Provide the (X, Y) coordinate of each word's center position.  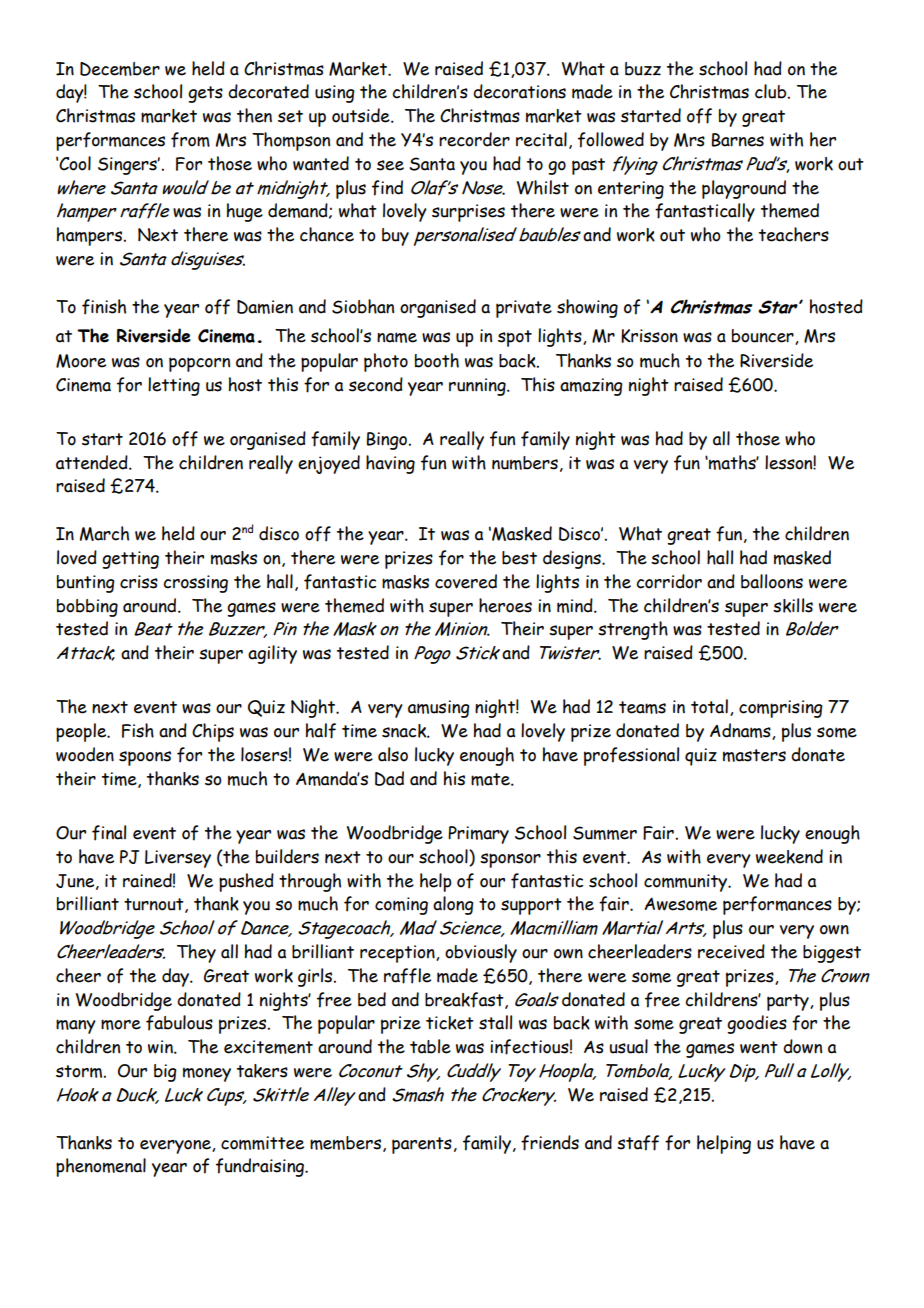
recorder (474, 139)
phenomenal (101, 1167)
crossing (195, 584)
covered (466, 581)
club (772, 91)
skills (793, 605)
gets (205, 94)
